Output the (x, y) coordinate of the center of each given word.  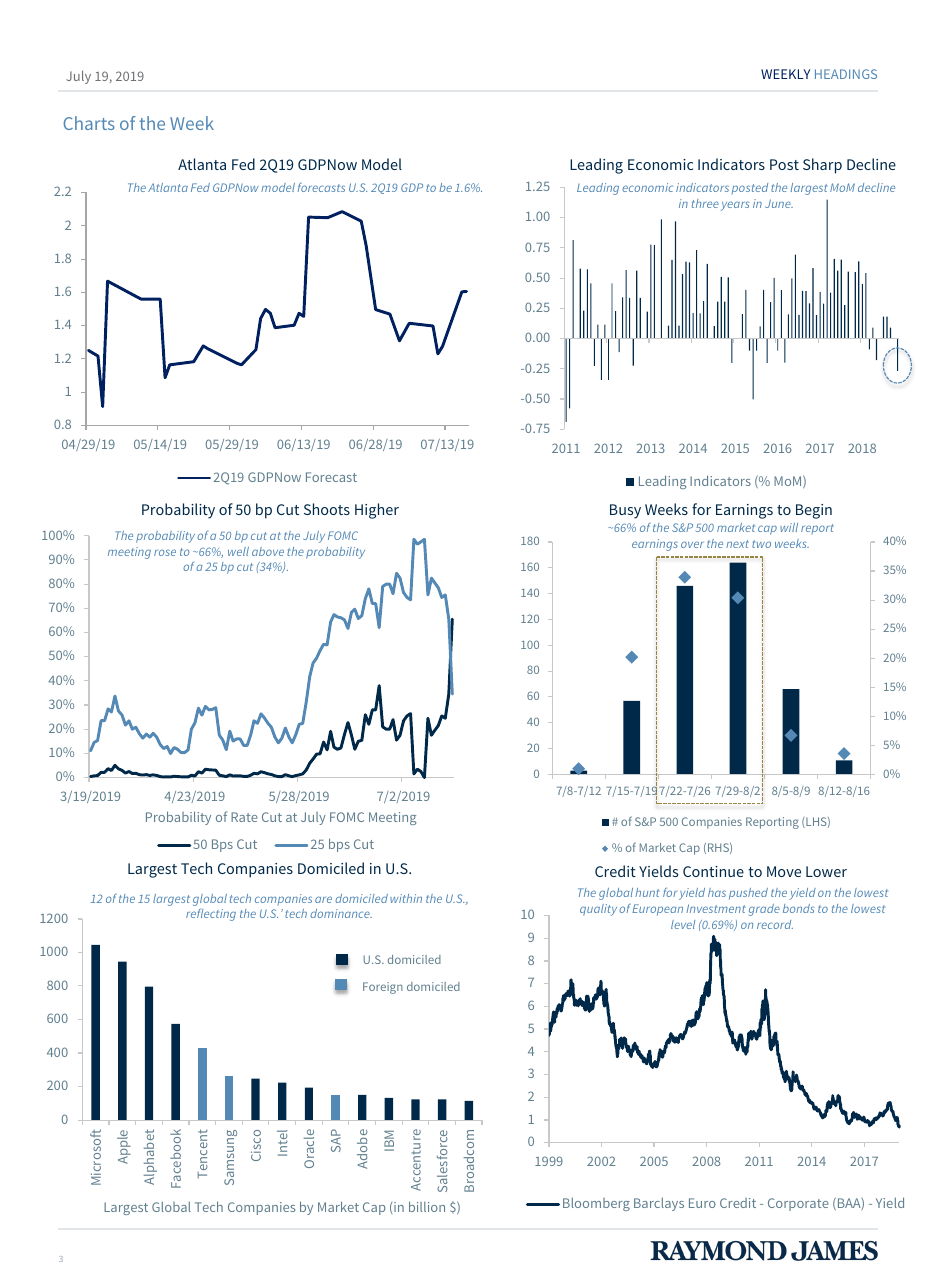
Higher (377, 511)
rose (165, 552)
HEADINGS (846, 74)
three (705, 203)
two (761, 544)
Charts (89, 123)
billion (427, 1206)
